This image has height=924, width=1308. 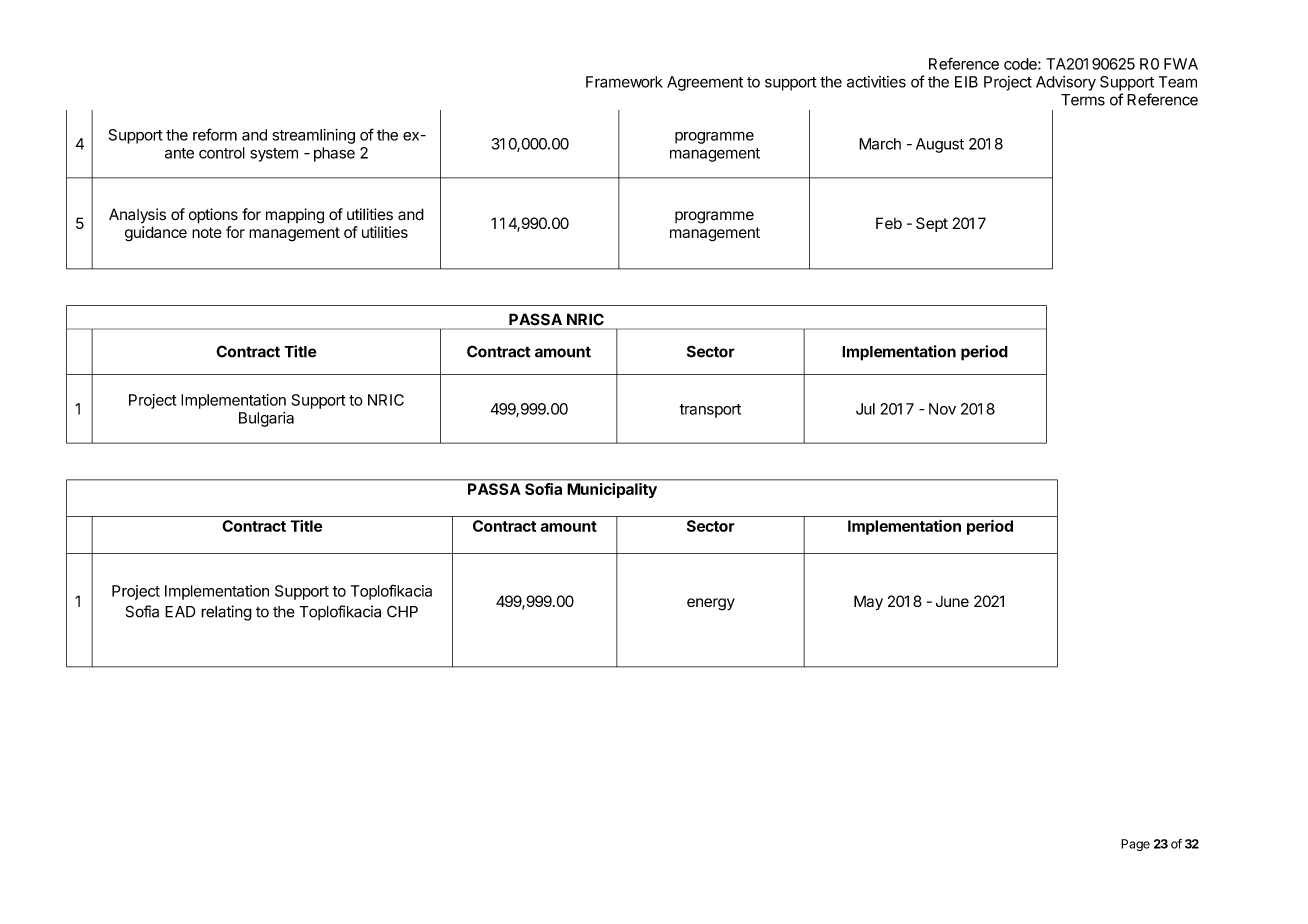 I want to click on Nov, so click(x=942, y=409).
